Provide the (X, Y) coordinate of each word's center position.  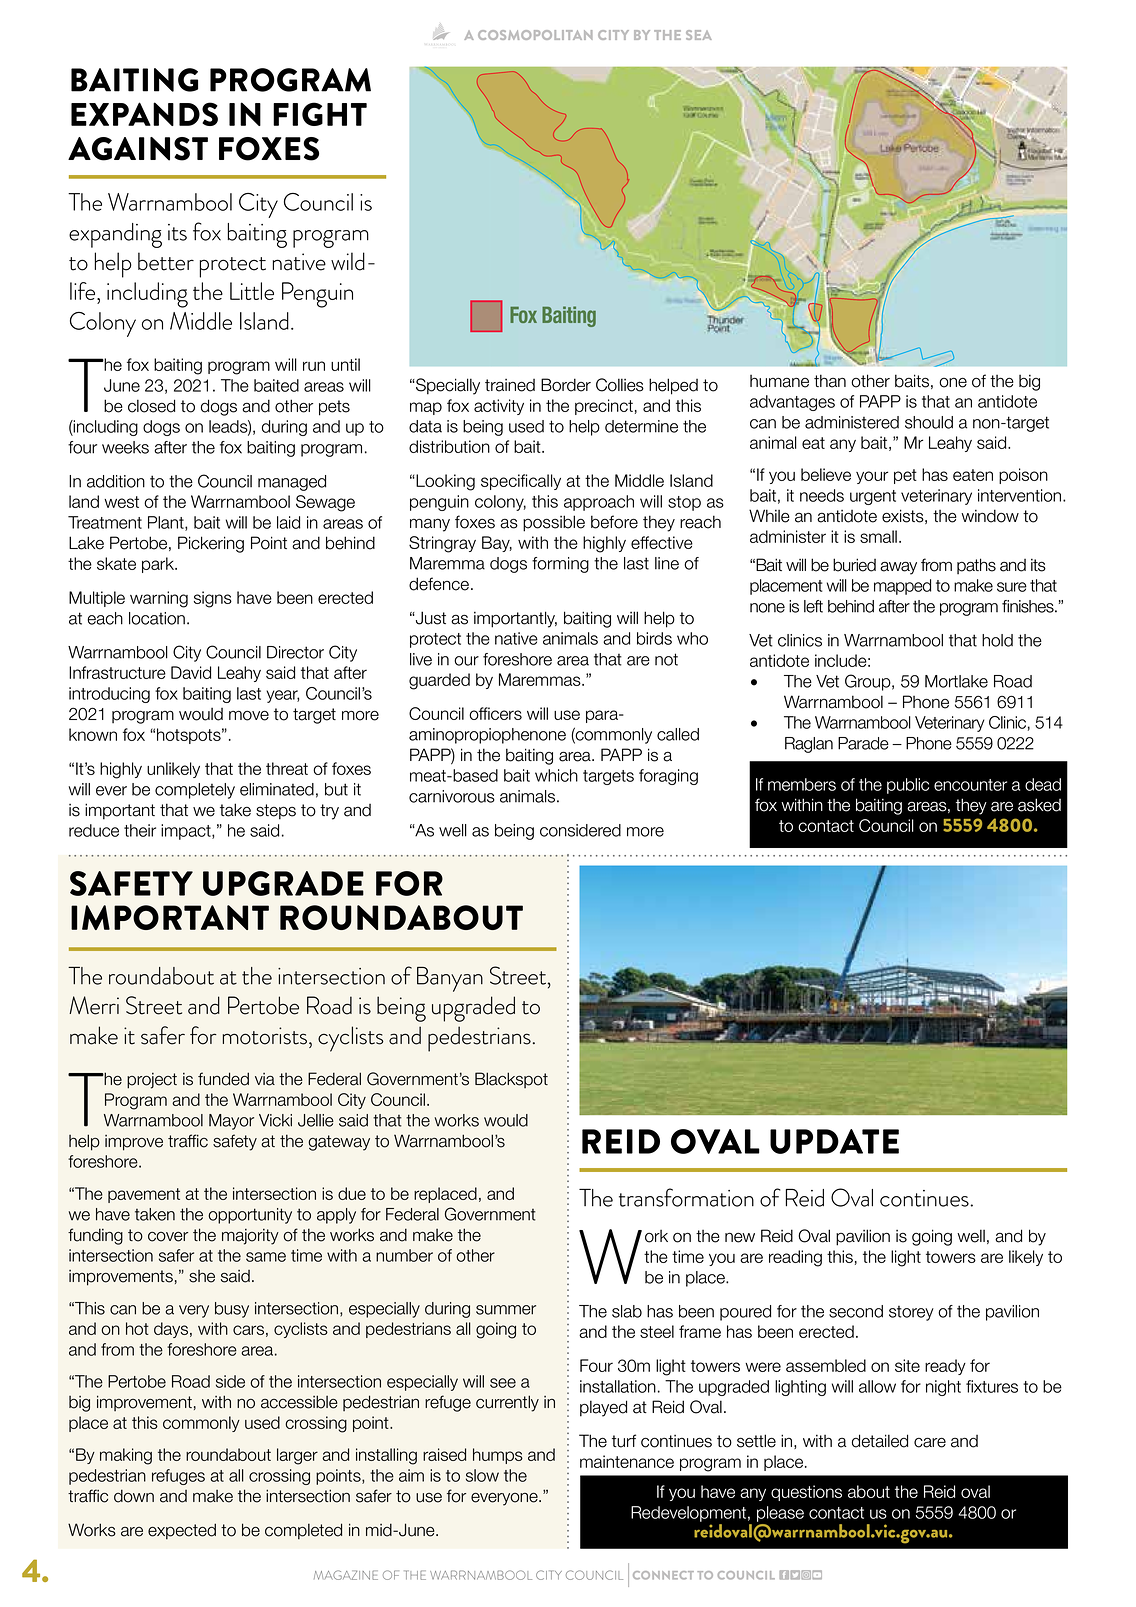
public (908, 786)
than (830, 381)
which (556, 775)
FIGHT (320, 114)
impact (187, 832)
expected (182, 1531)
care (930, 1442)
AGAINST (138, 149)
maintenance (627, 1461)
